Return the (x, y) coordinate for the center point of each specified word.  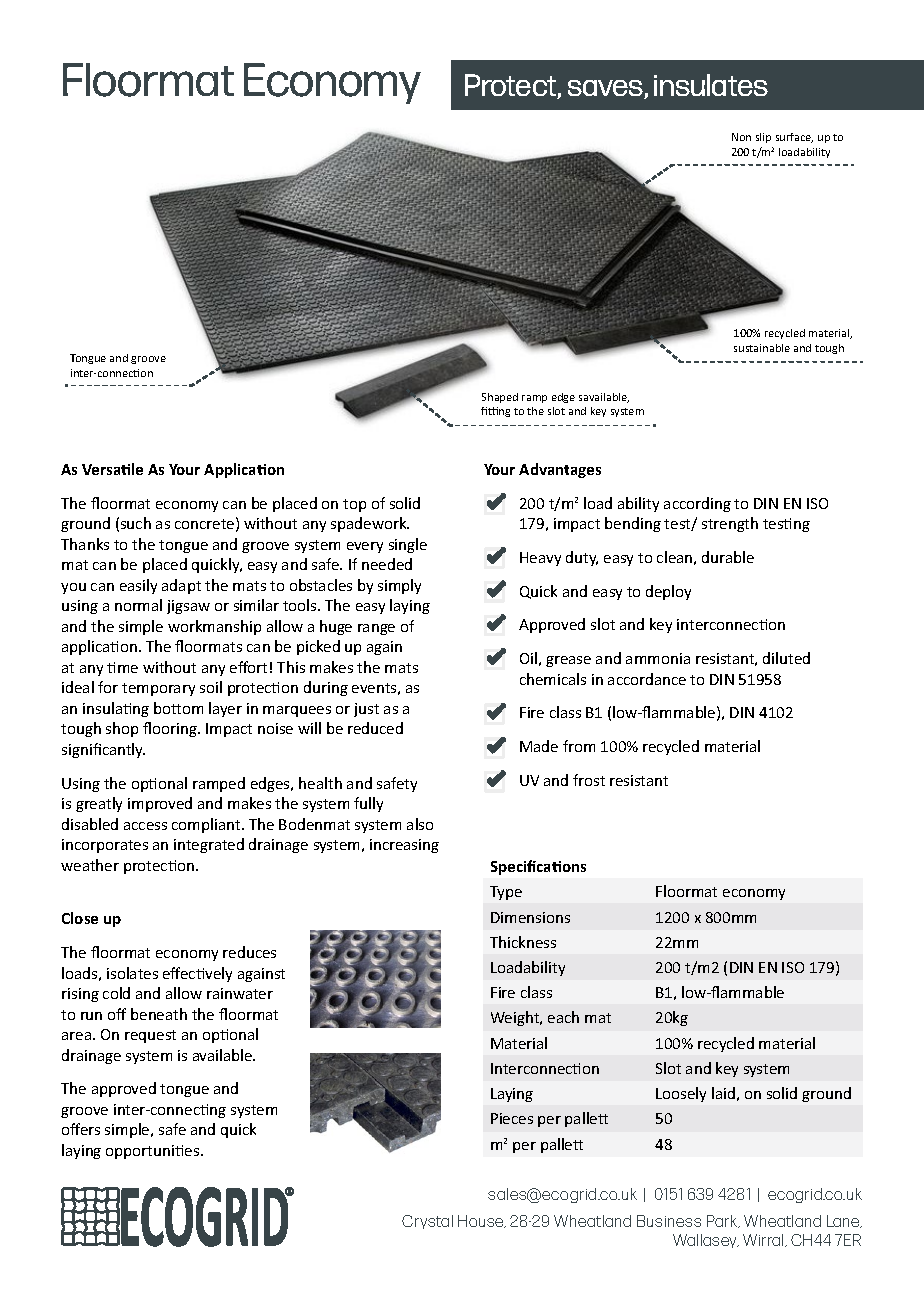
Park (723, 1221)
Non (741, 137)
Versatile (112, 469)
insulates (711, 85)
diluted (786, 658)
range (376, 629)
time (122, 667)
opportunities (154, 1152)
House (482, 1221)
